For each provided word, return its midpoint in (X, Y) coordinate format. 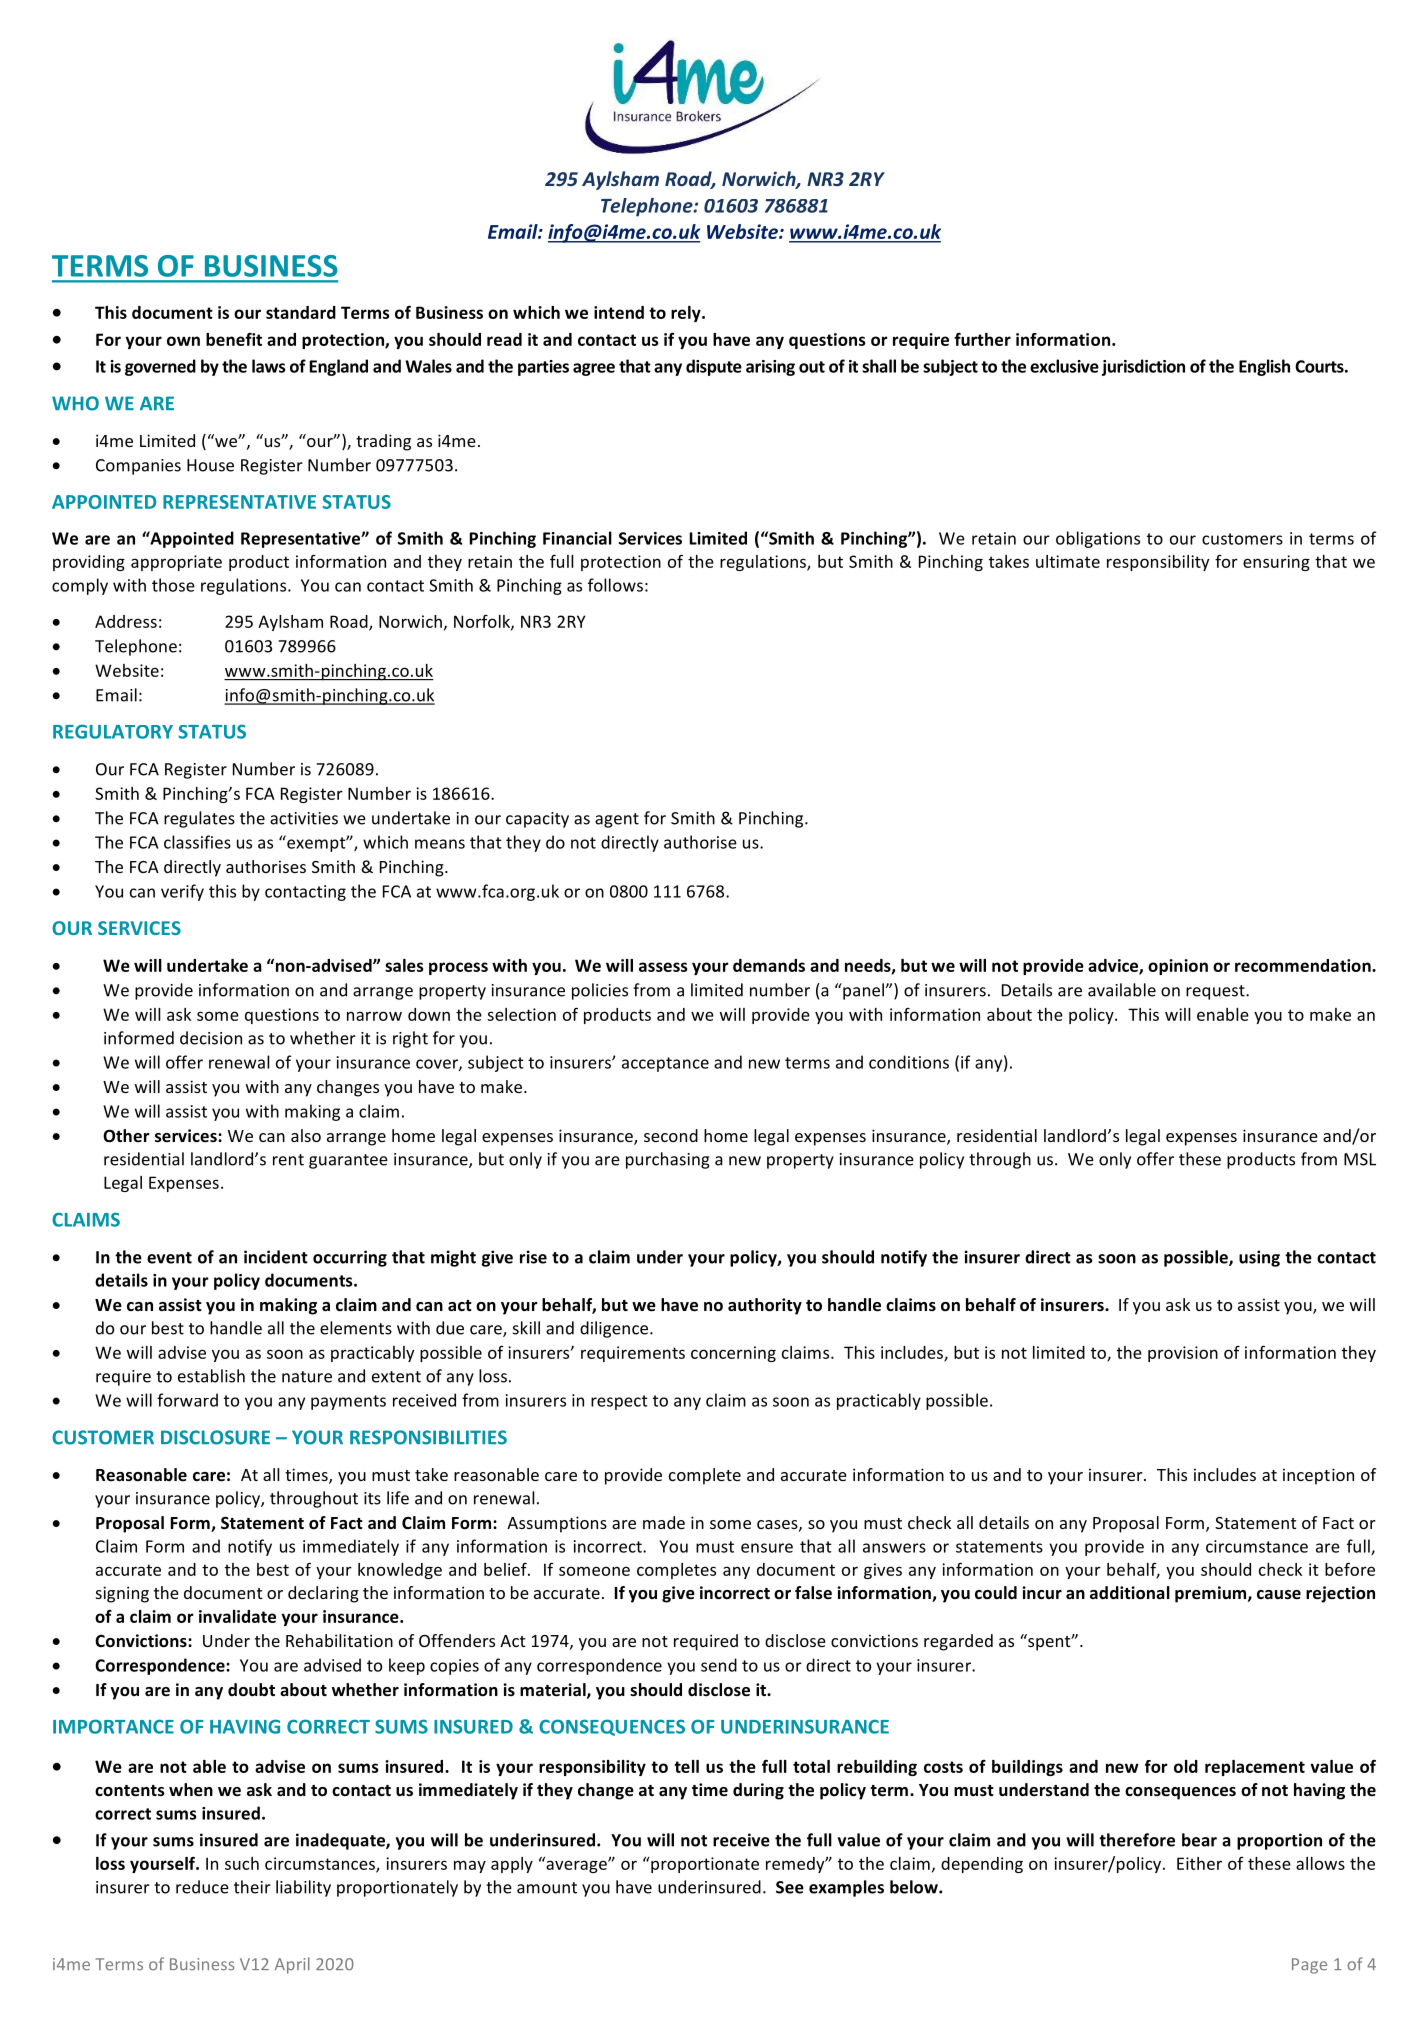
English (1264, 367)
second (671, 1135)
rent (288, 1160)
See (790, 1887)
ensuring (1276, 563)
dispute (714, 367)
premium (1212, 1594)
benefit (234, 339)
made (664, 1522)
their (252, 1887)
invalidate (237, 1616)
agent (617, 820)
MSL (1360, 1159)
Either (1199, 1863)
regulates (199, 819)
